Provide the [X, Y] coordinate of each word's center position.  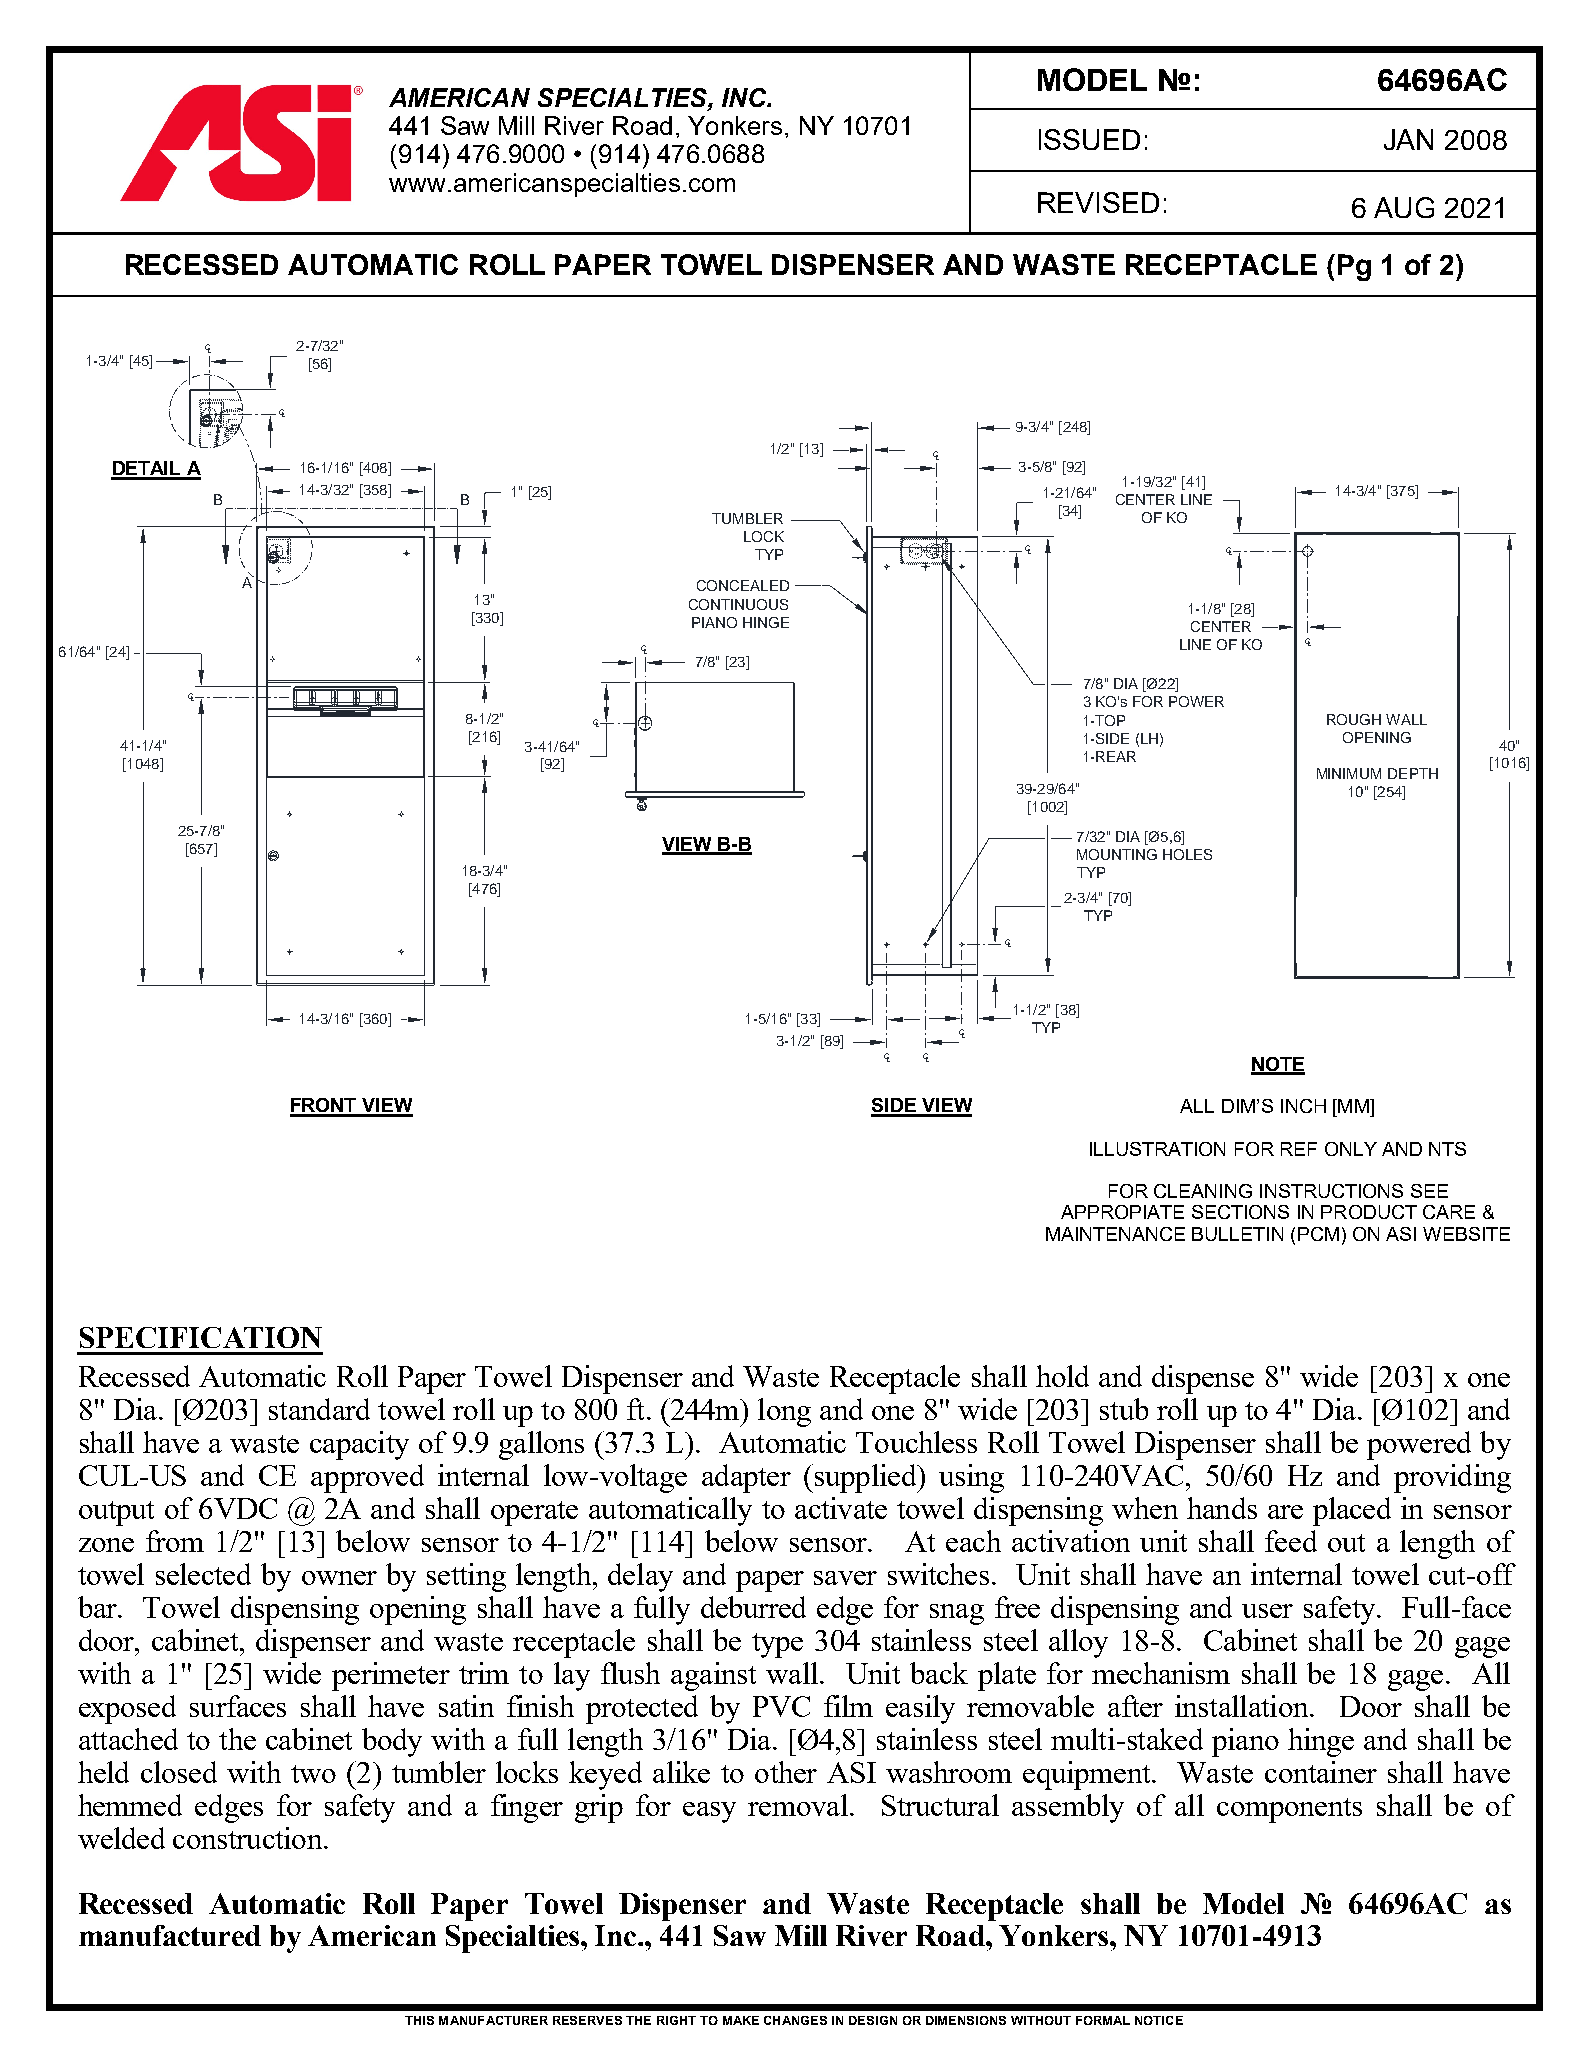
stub [1124, 1409]
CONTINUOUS [738, 604]
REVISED [1098, 202]
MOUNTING [1117, 854]
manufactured [170, 1935]
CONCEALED [743, 585]
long [784, 1412]
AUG [1404, 207]
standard [319, 1409]
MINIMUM [1349, 773]
